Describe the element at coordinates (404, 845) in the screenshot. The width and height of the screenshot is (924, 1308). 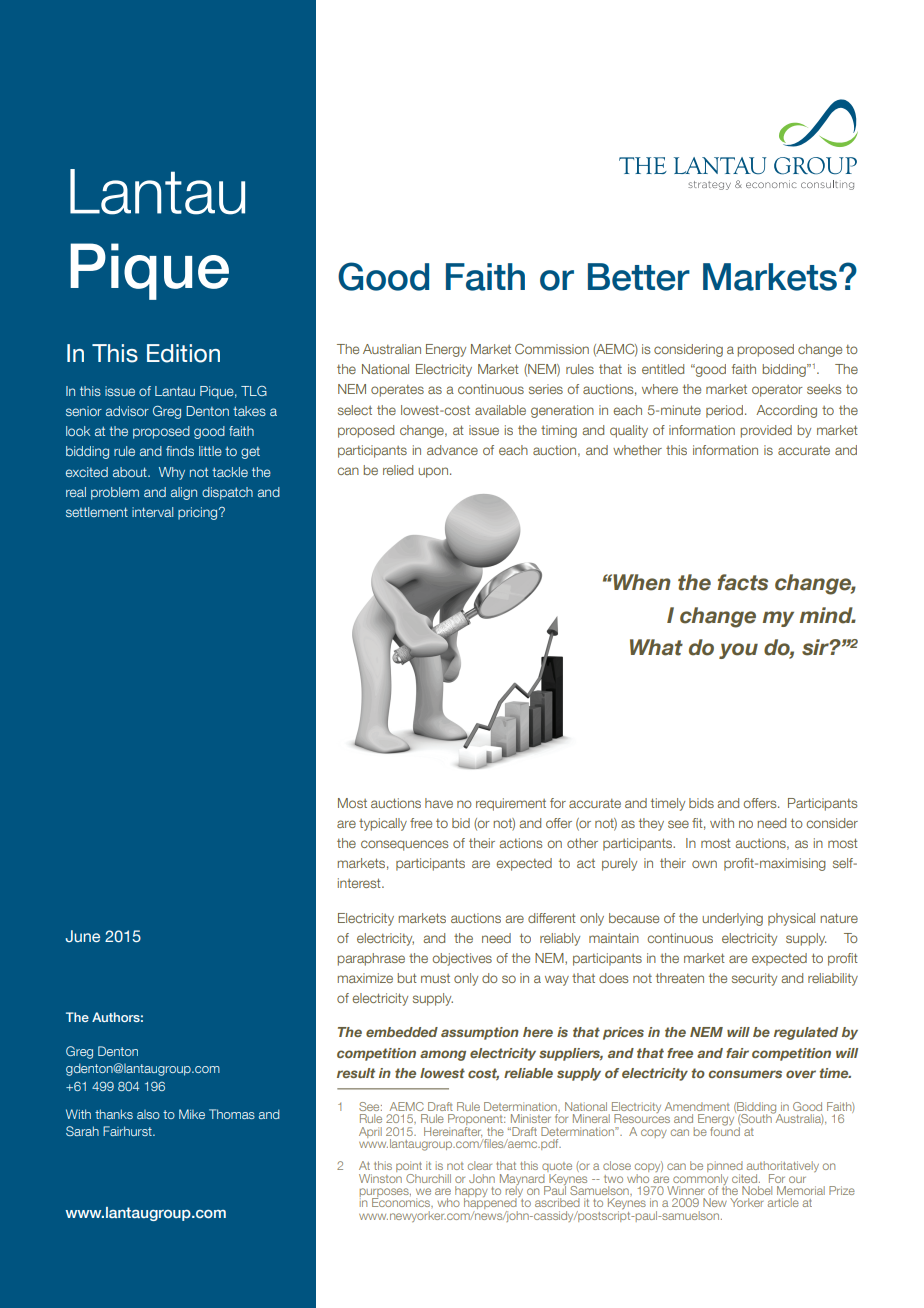
I see `consequences` at that location.
